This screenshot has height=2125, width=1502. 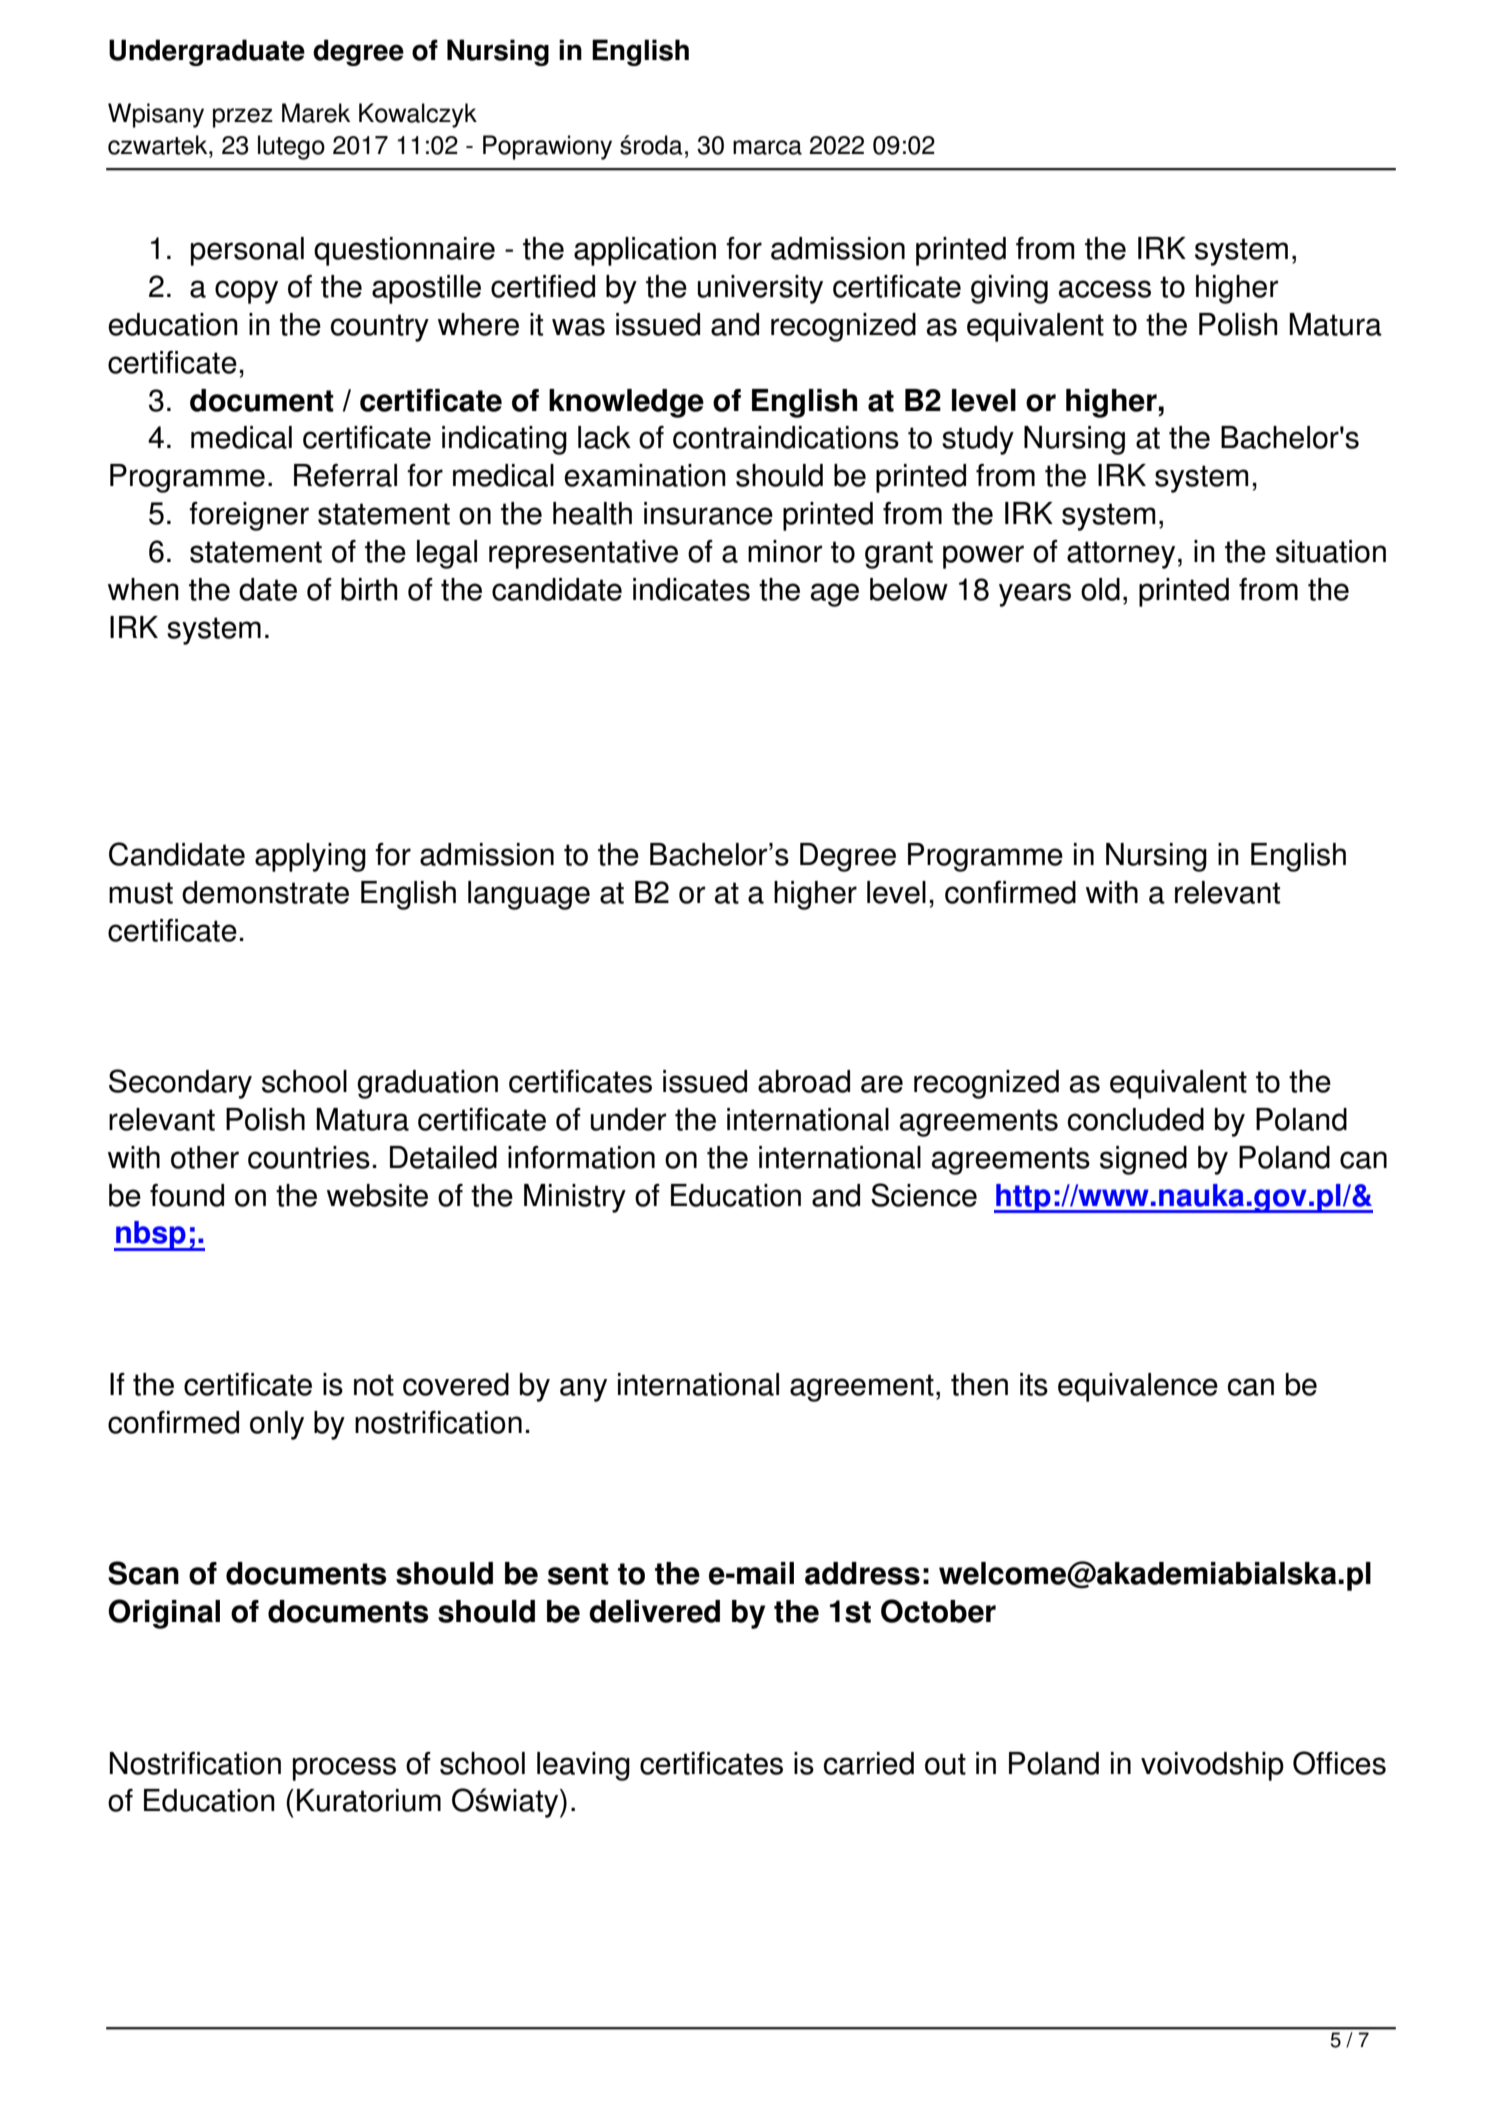 I want to click on not, so click(x=374, y=1385).
